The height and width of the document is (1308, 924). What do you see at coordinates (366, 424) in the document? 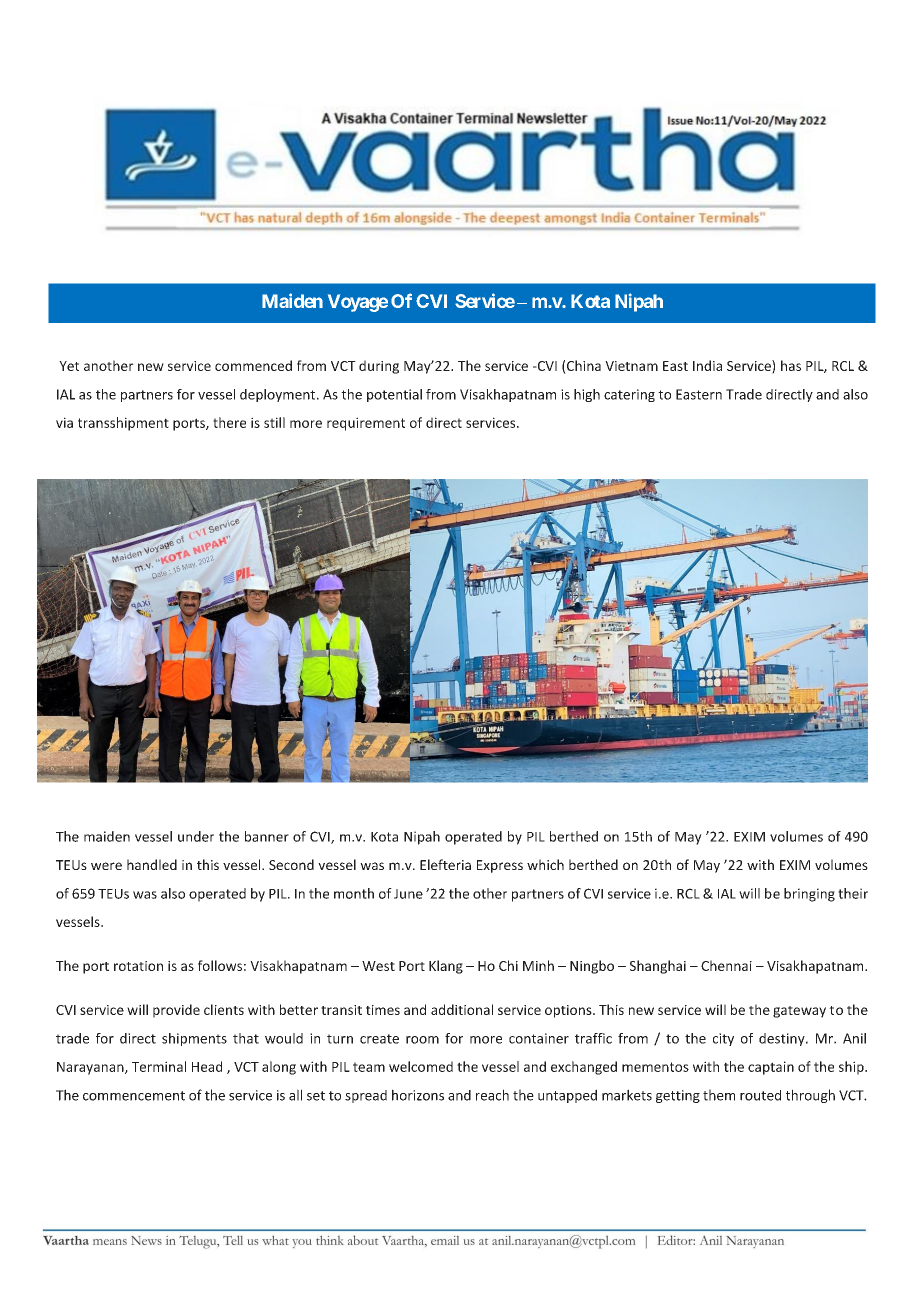
I see `requirement` at bounding box center [366, 424].
